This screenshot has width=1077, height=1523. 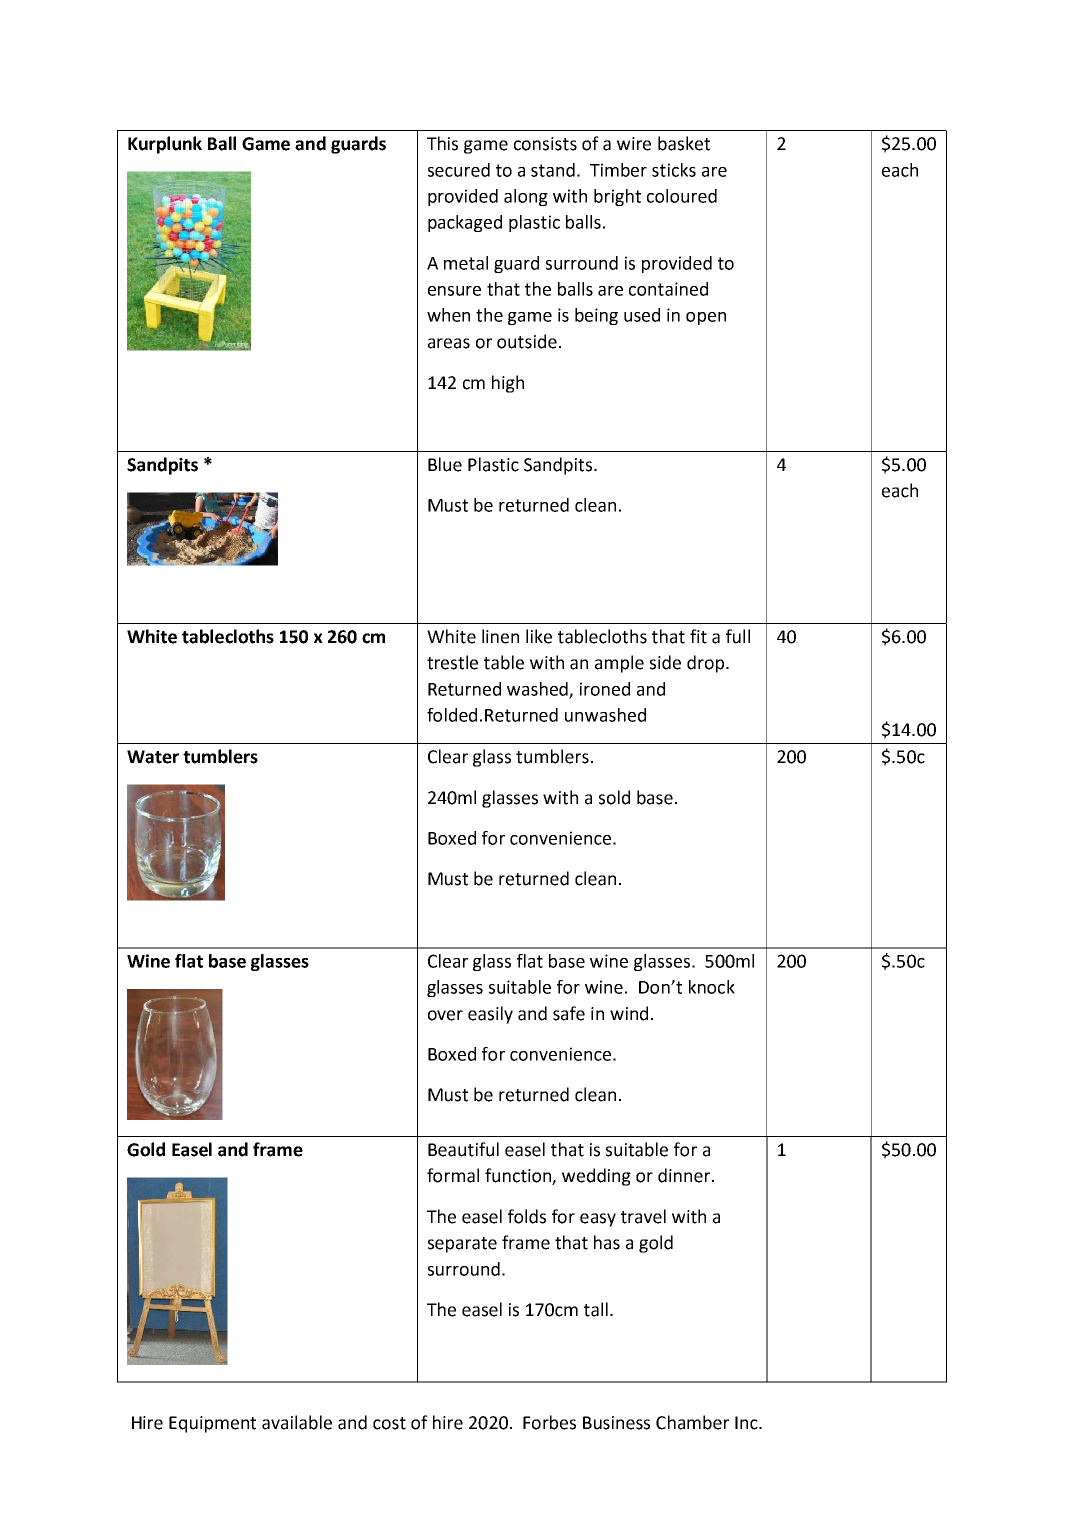 I want to click on Water, so click(x=153, y=757).
